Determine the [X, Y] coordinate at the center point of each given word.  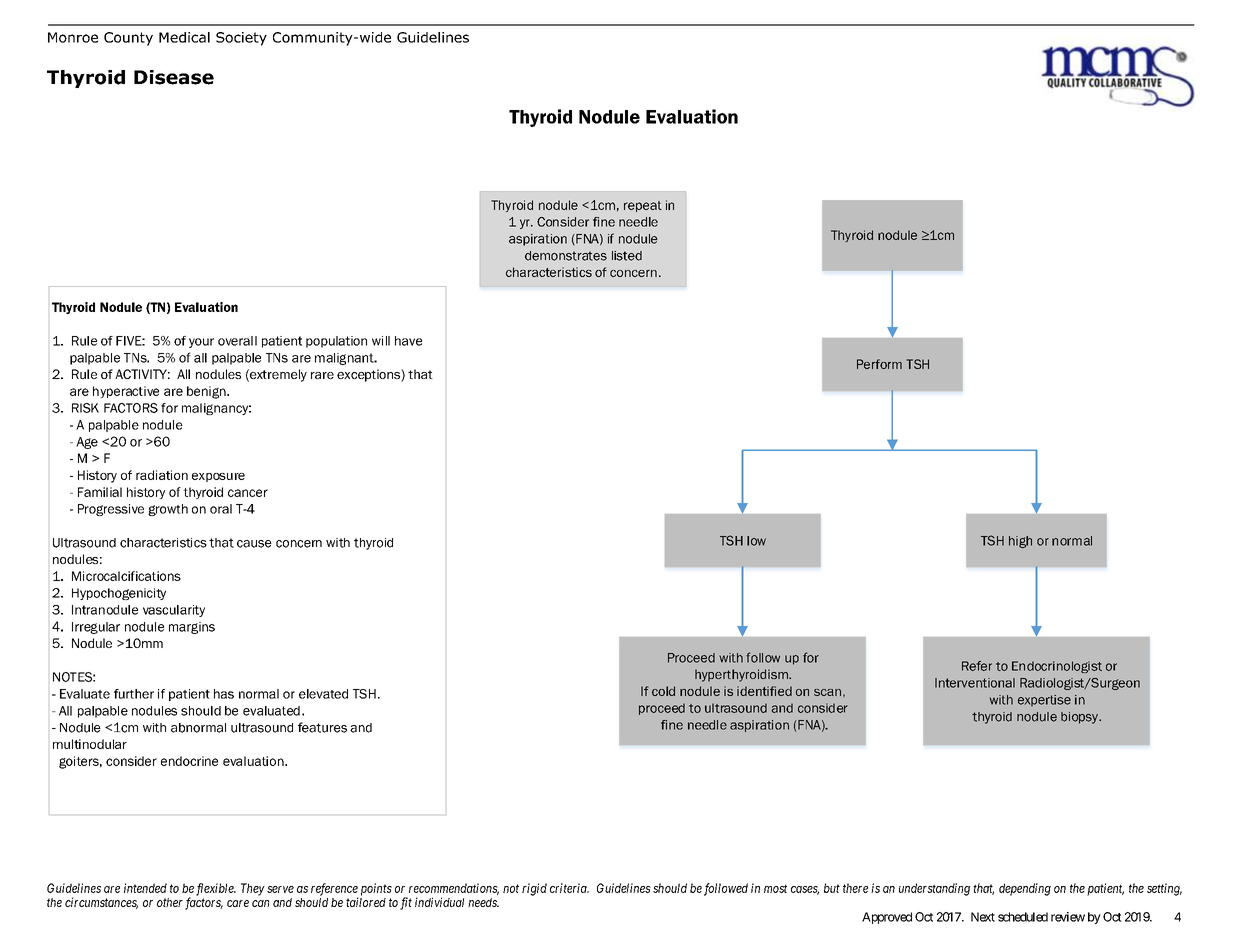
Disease [174, 77]
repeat [643, 206]
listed [627, 256]
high [1020, 542]
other [171, 904]
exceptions [369, 375]
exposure [218, 477]
